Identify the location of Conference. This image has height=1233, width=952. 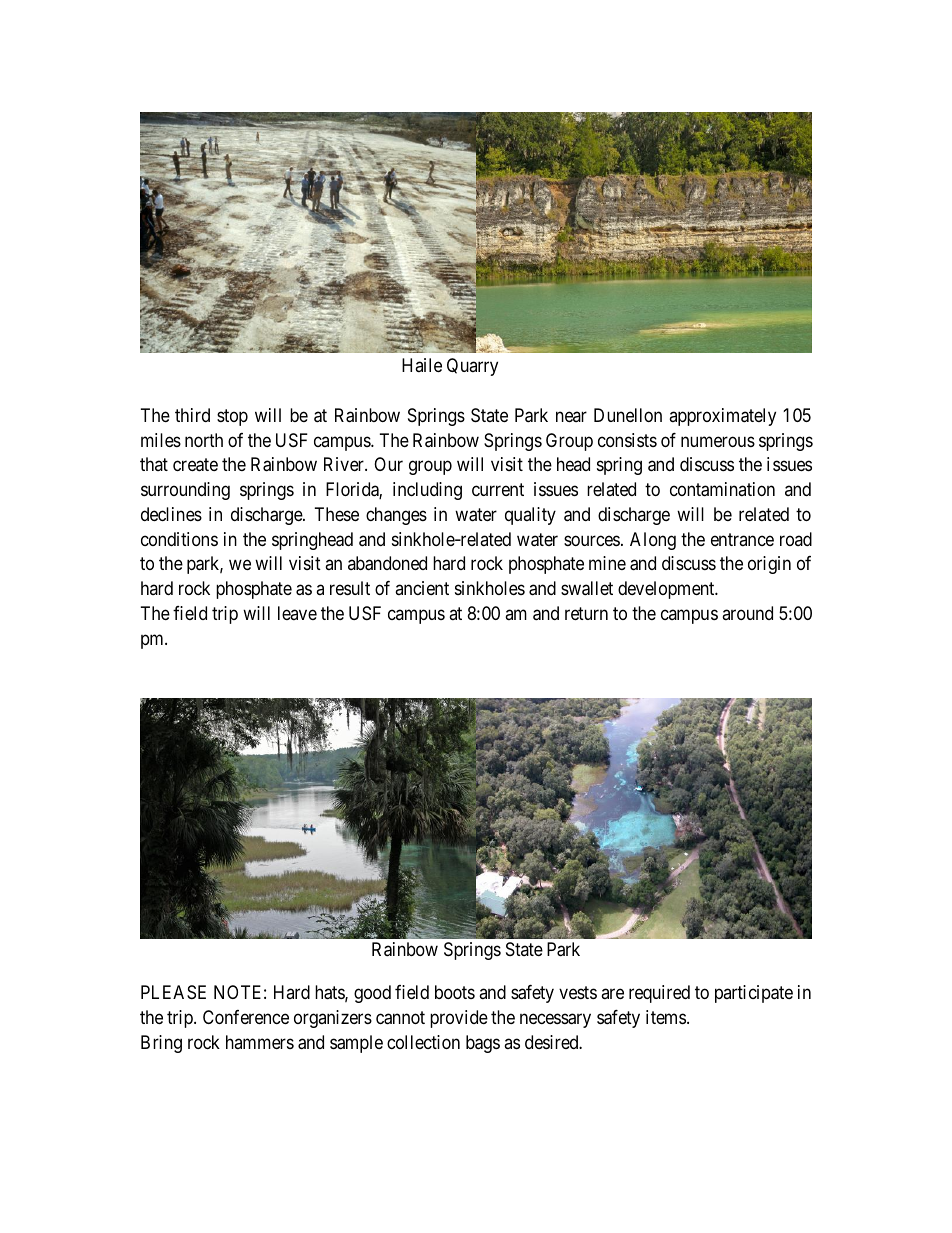
(246, 1017).
